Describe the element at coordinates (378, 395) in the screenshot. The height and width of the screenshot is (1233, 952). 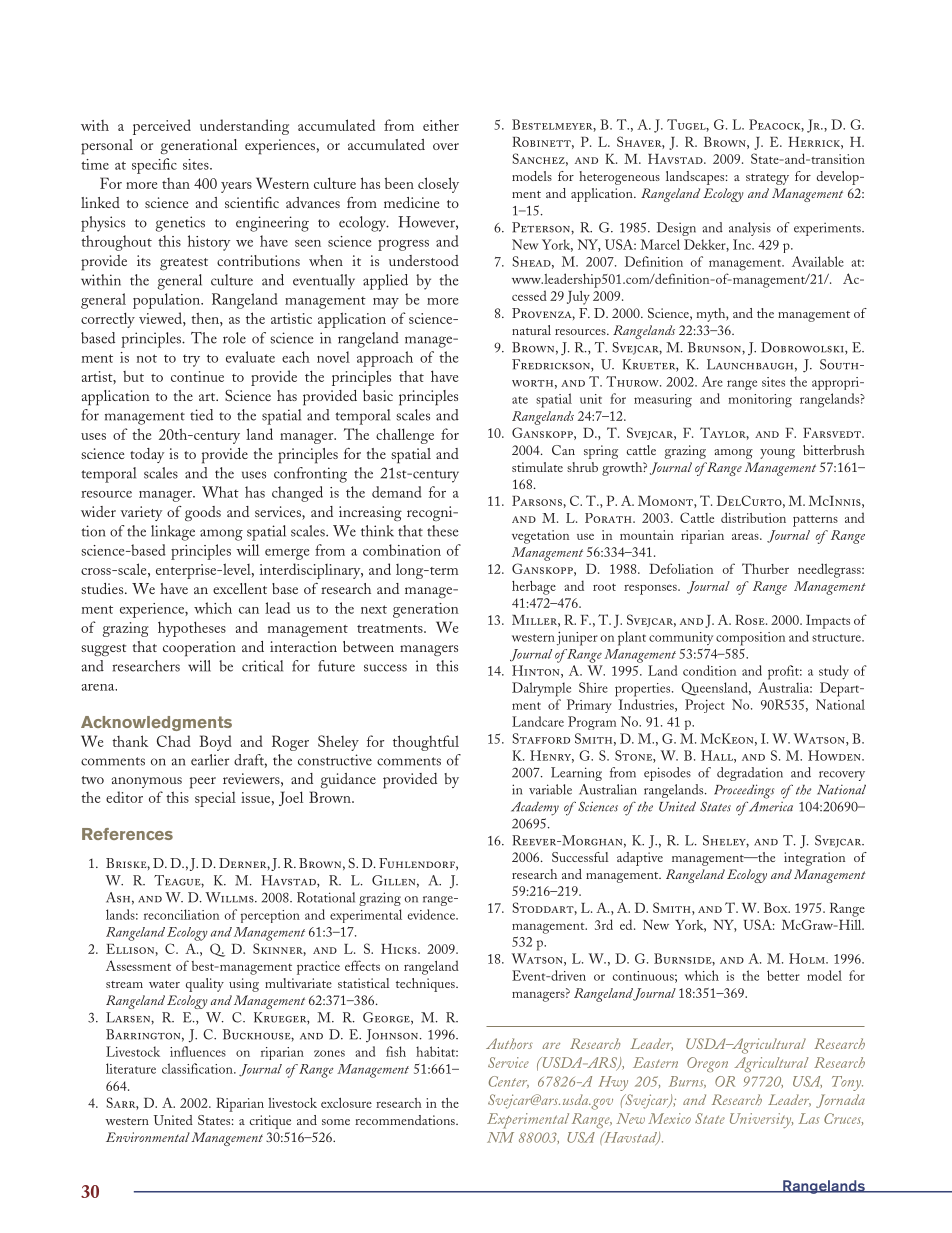
I see `basic` at that location.
